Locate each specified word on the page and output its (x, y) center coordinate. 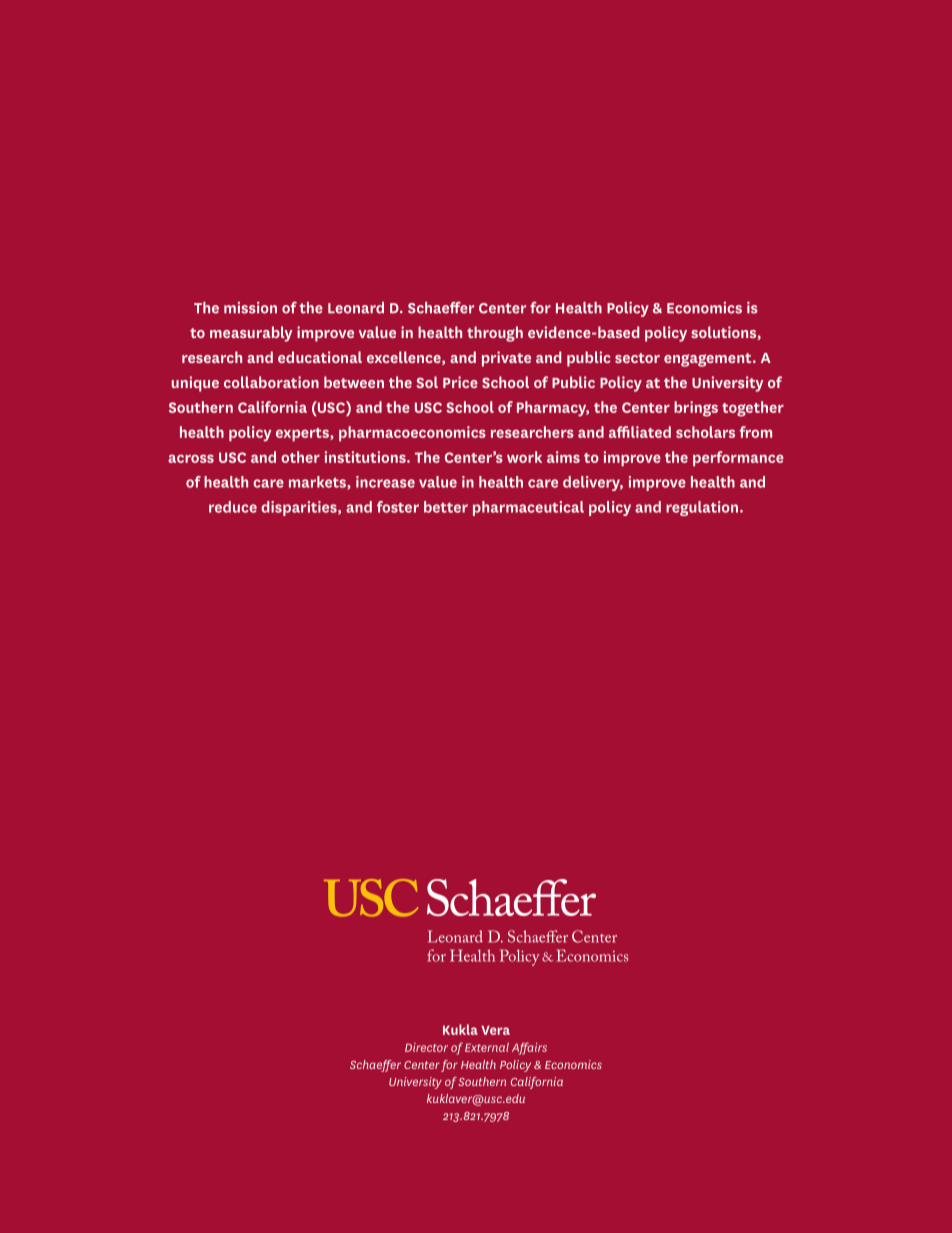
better (446, 507)
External (487, 1047)
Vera (495, 1030)
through (495, 334)
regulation (702, 508)
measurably (251, 334)
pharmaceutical (528, 508)
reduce (233, 507)
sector (637, 358)
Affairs (529, 1048)
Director (426, 1047)
